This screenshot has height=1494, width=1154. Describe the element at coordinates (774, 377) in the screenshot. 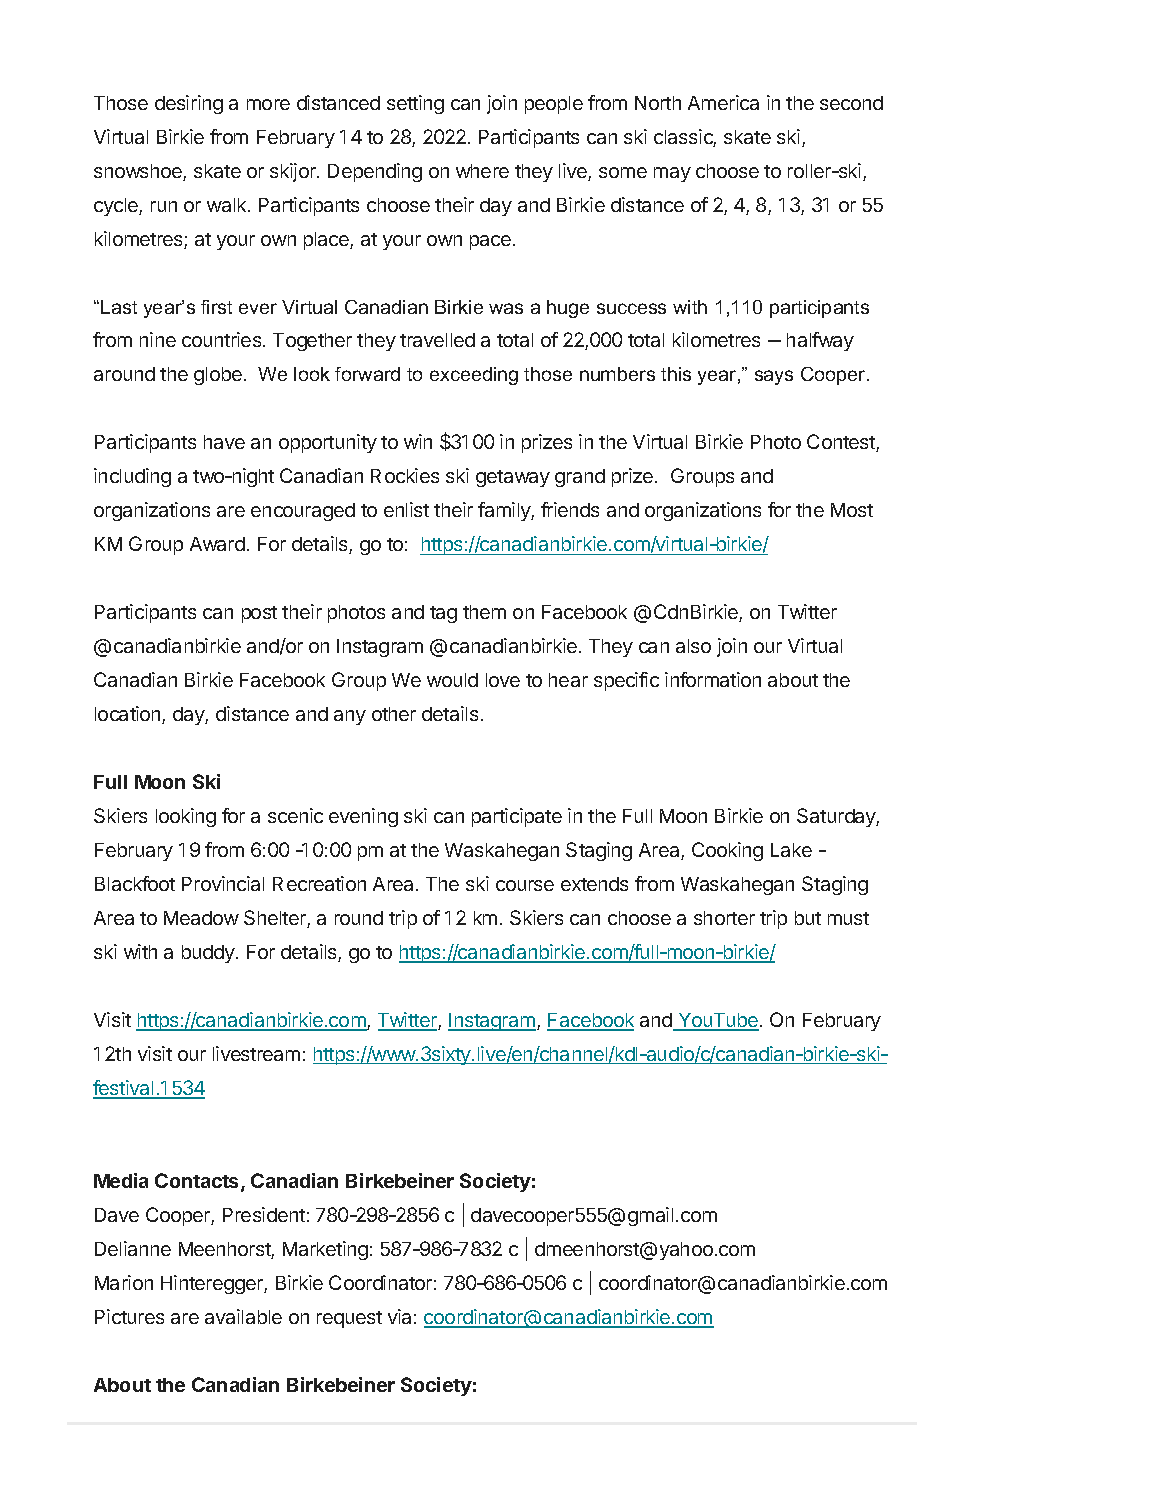

I see `says` at that location.
